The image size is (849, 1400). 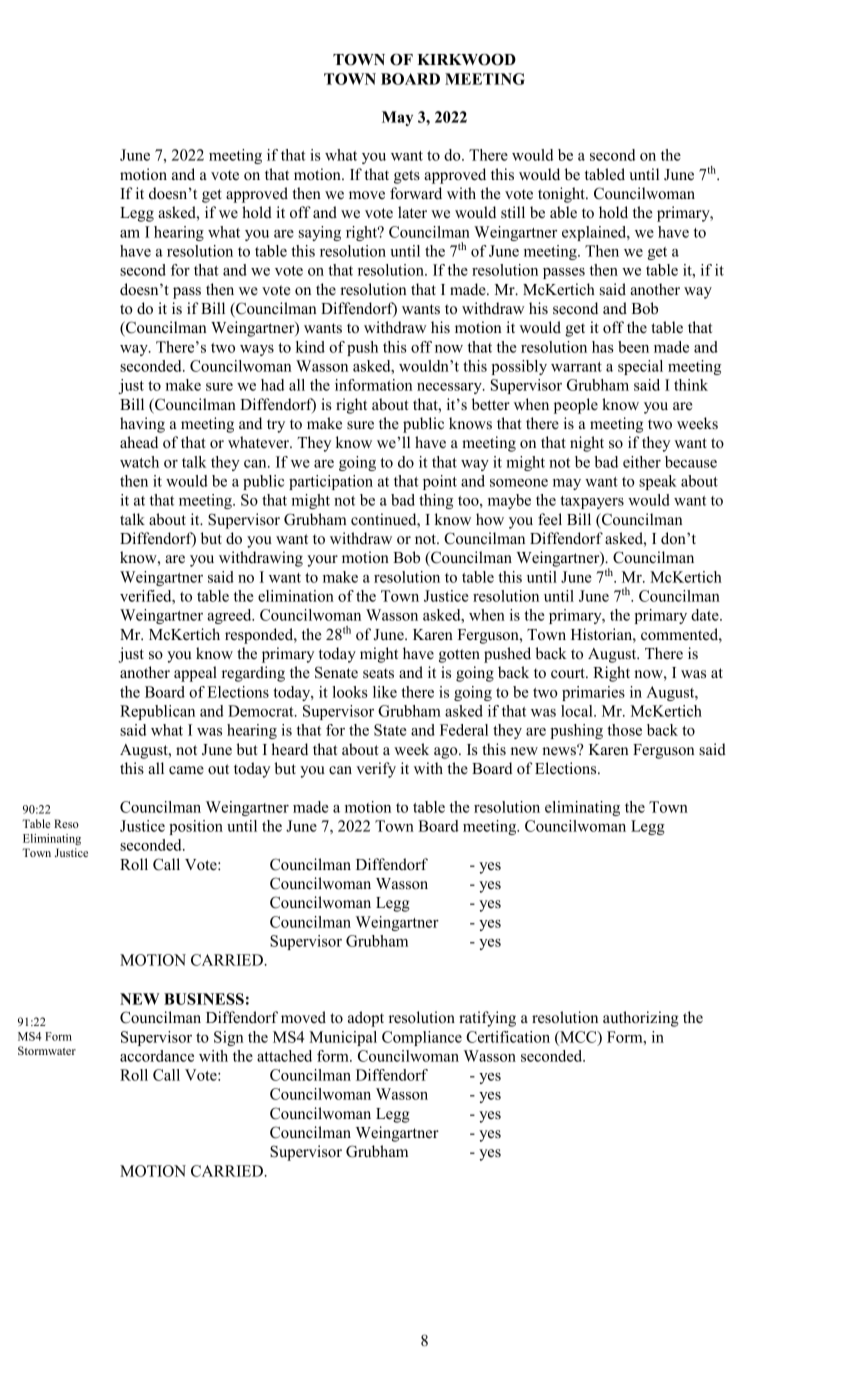 I want to click on later, so click(x=412, y=212).
